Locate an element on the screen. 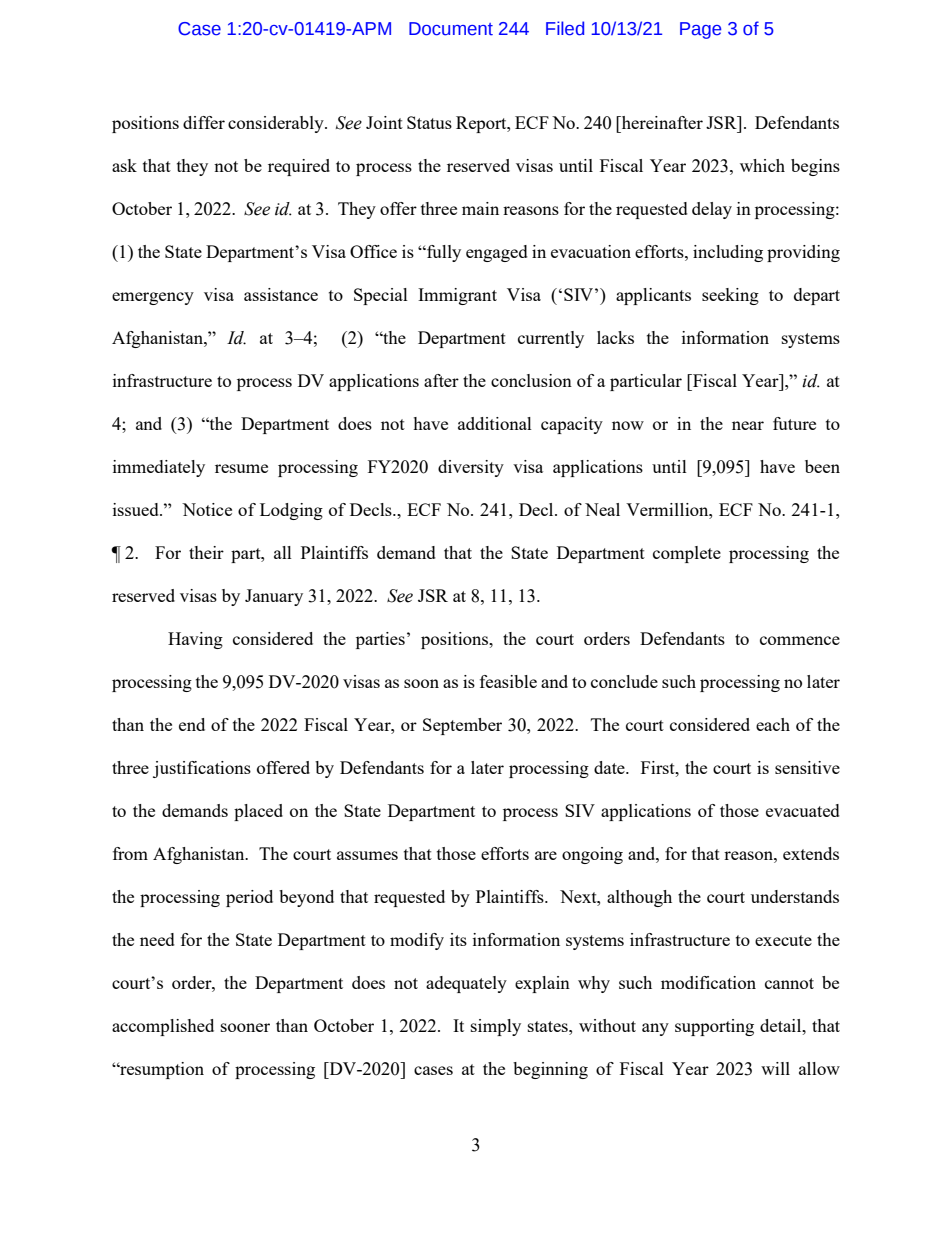  Page is located at coordinates (700, 30).
